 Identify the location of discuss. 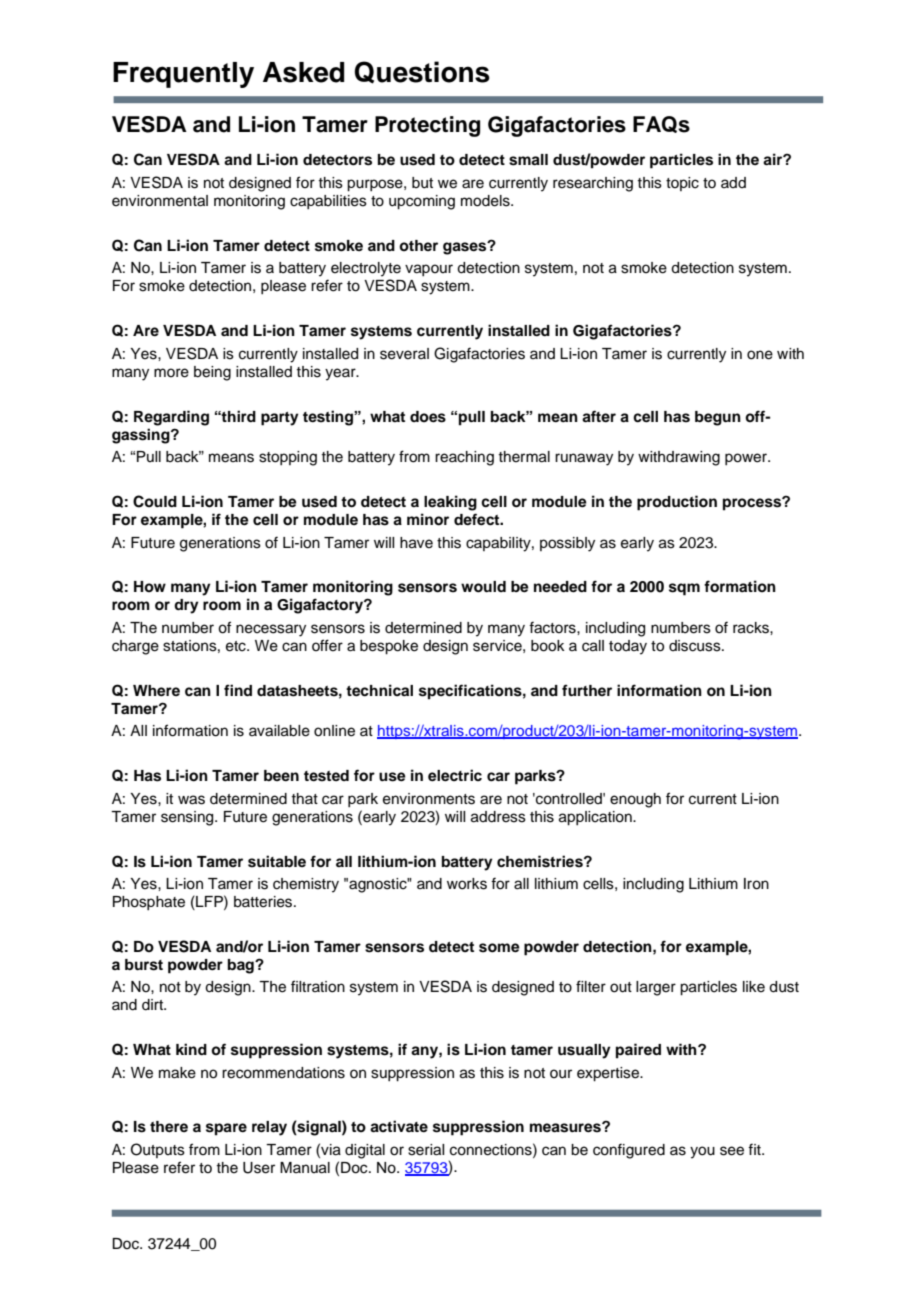
(696, 646).
